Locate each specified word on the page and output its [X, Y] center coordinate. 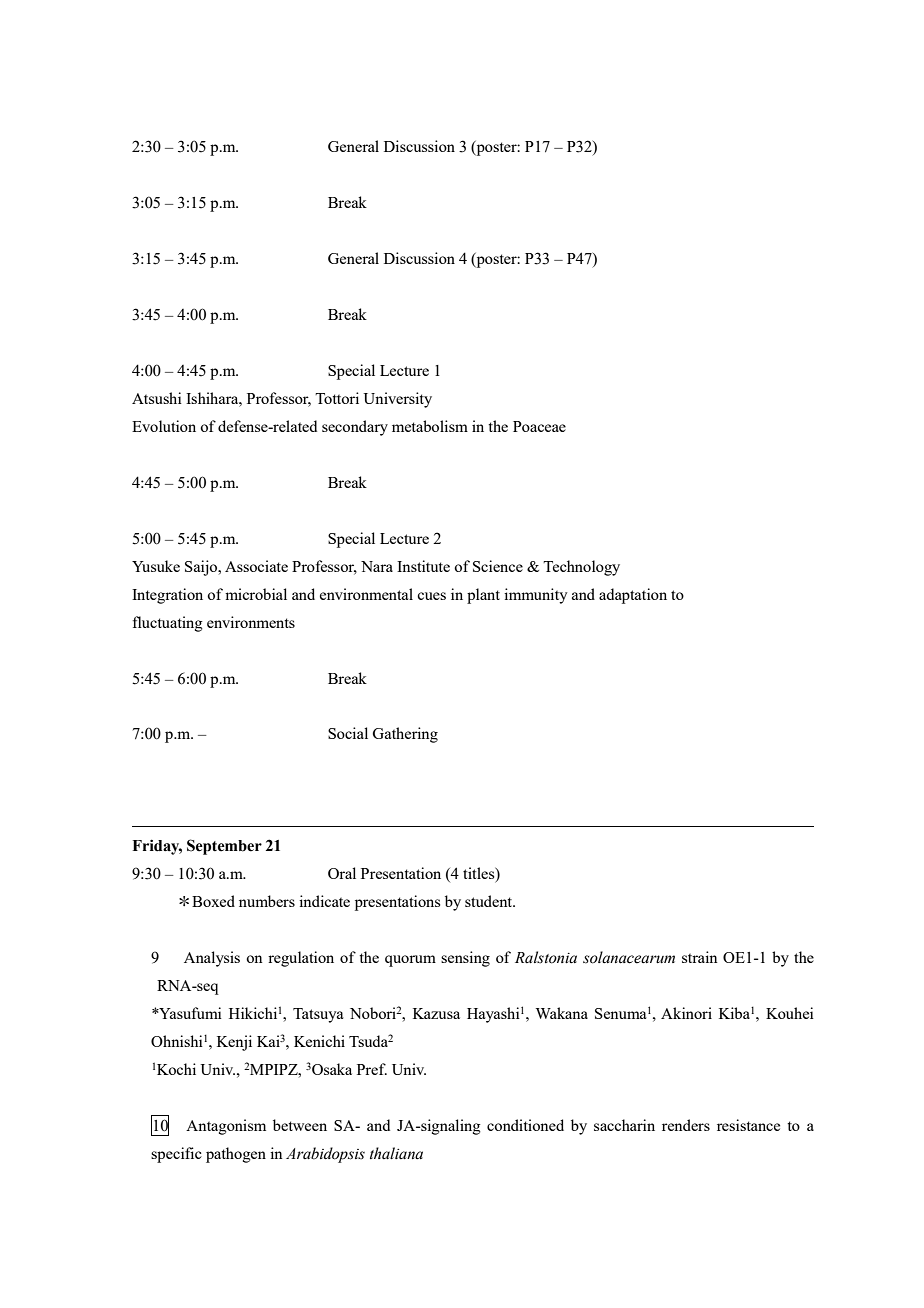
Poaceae [539, 426]
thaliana [396, 1153]
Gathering [405, 735]
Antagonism [226, 1127]
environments [251, 622]
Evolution [164, 426]
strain [700, 957]
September [224, 847]
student [490, 901]
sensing [465, 959]
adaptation [633, 596]
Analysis [212, 959]
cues [431, 596]
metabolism [430, 426]
